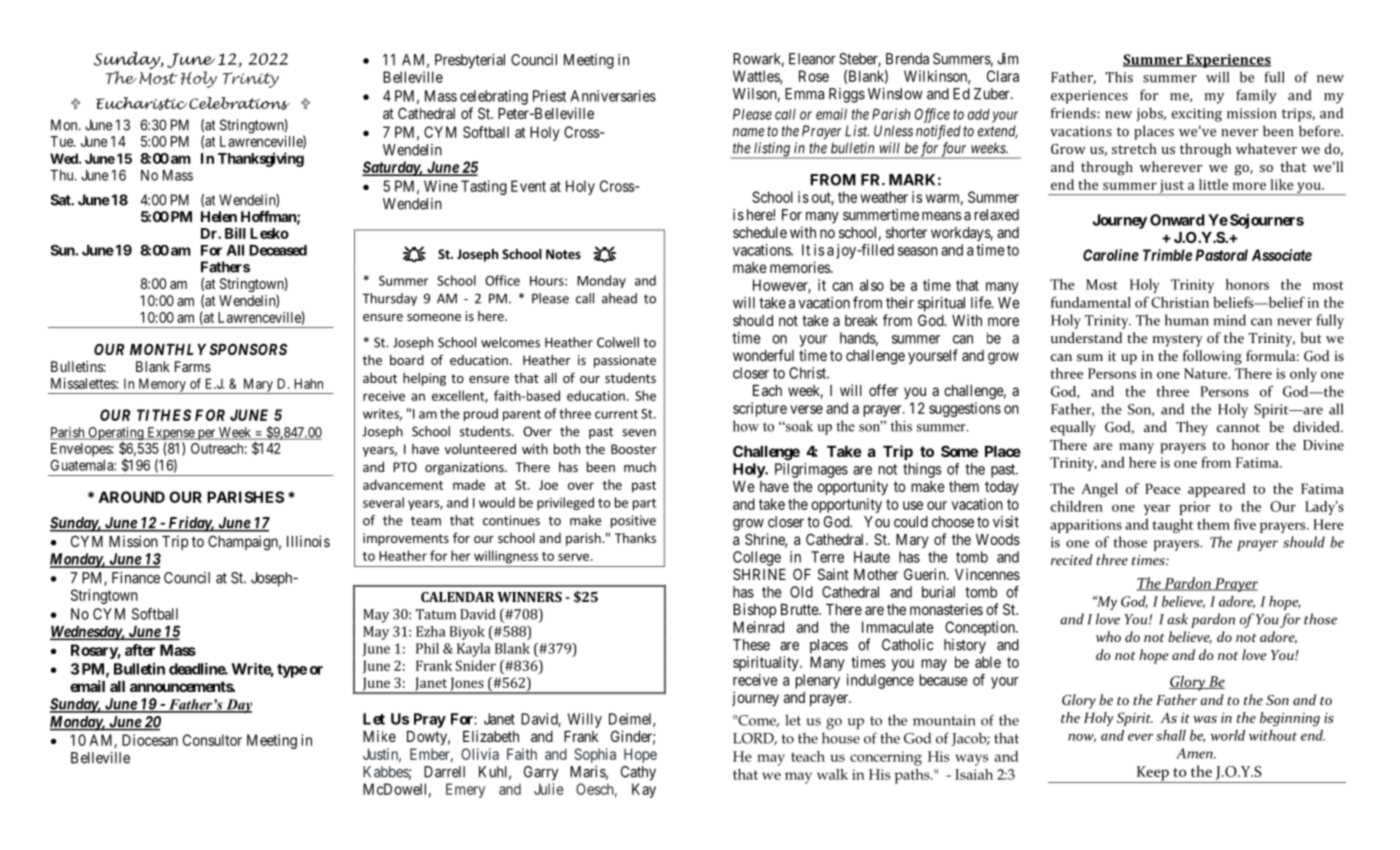 This screenshot has height=850, width=1400. I want to click on Cathy, so click(638, 773).
